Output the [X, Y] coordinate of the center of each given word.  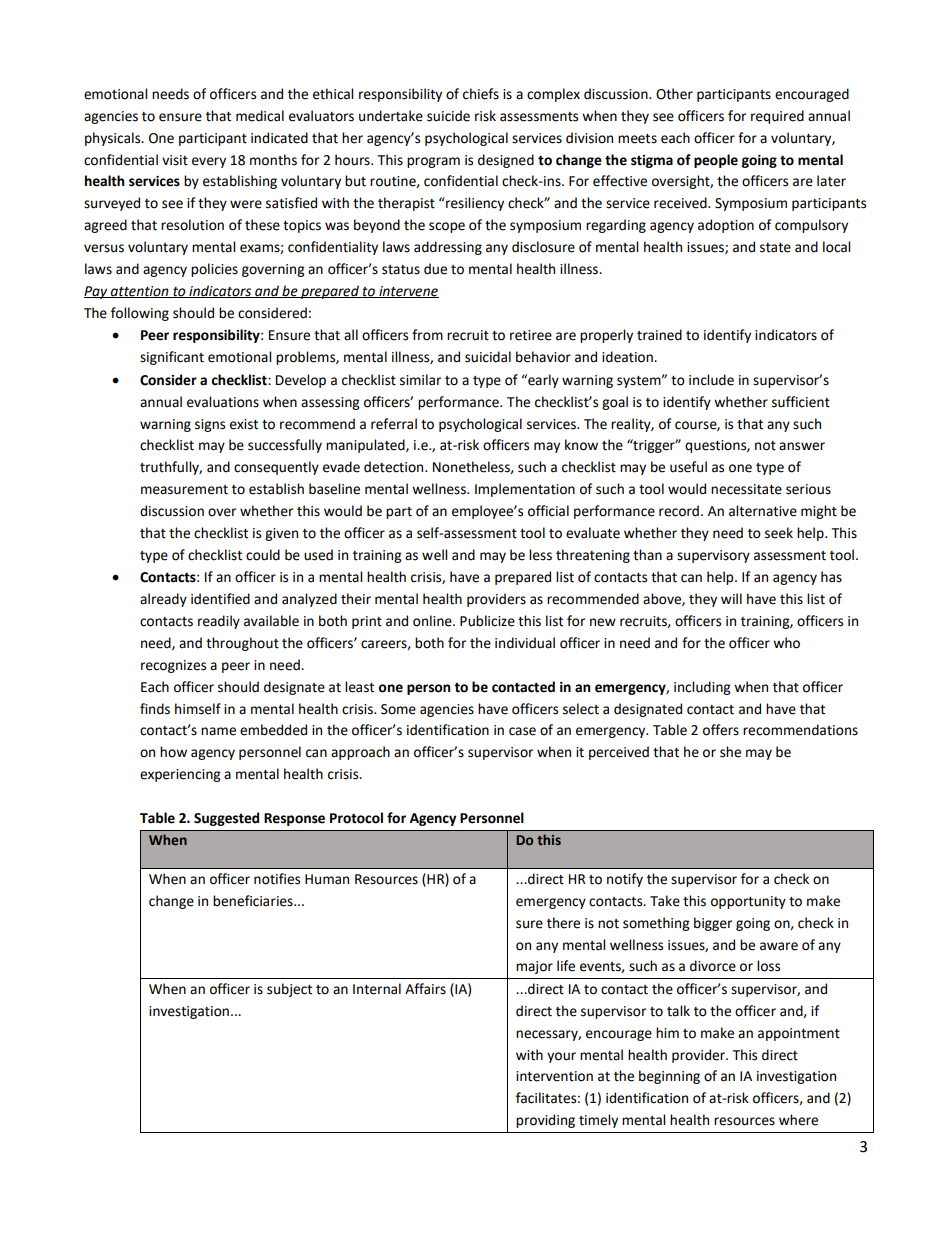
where [798, 1120]
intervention [554, 1076]
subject [289, 990]
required [777, 117]
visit [175, 160]
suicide [448, 116]
